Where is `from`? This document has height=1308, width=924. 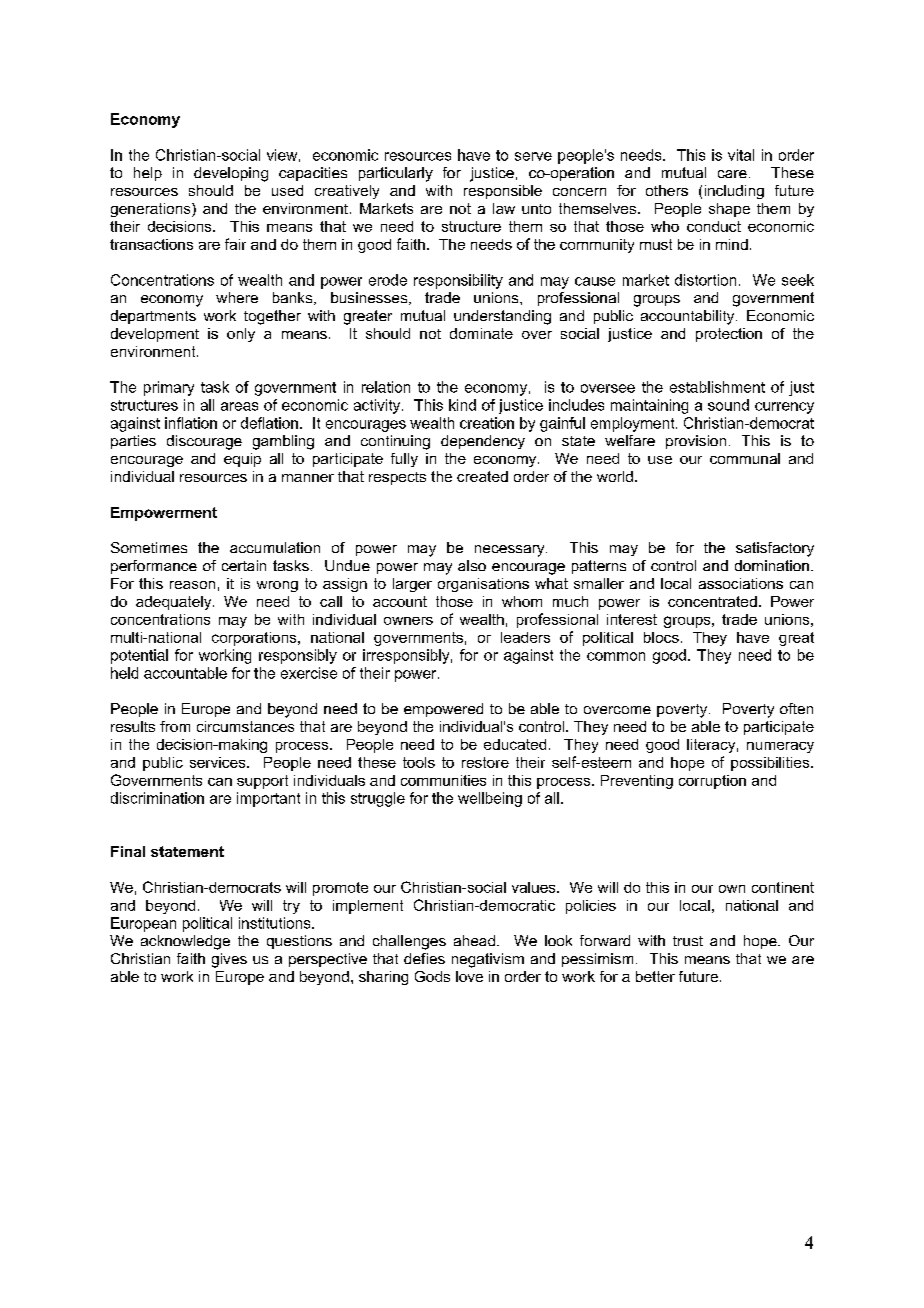
from is located at coordinates (175, 726).
